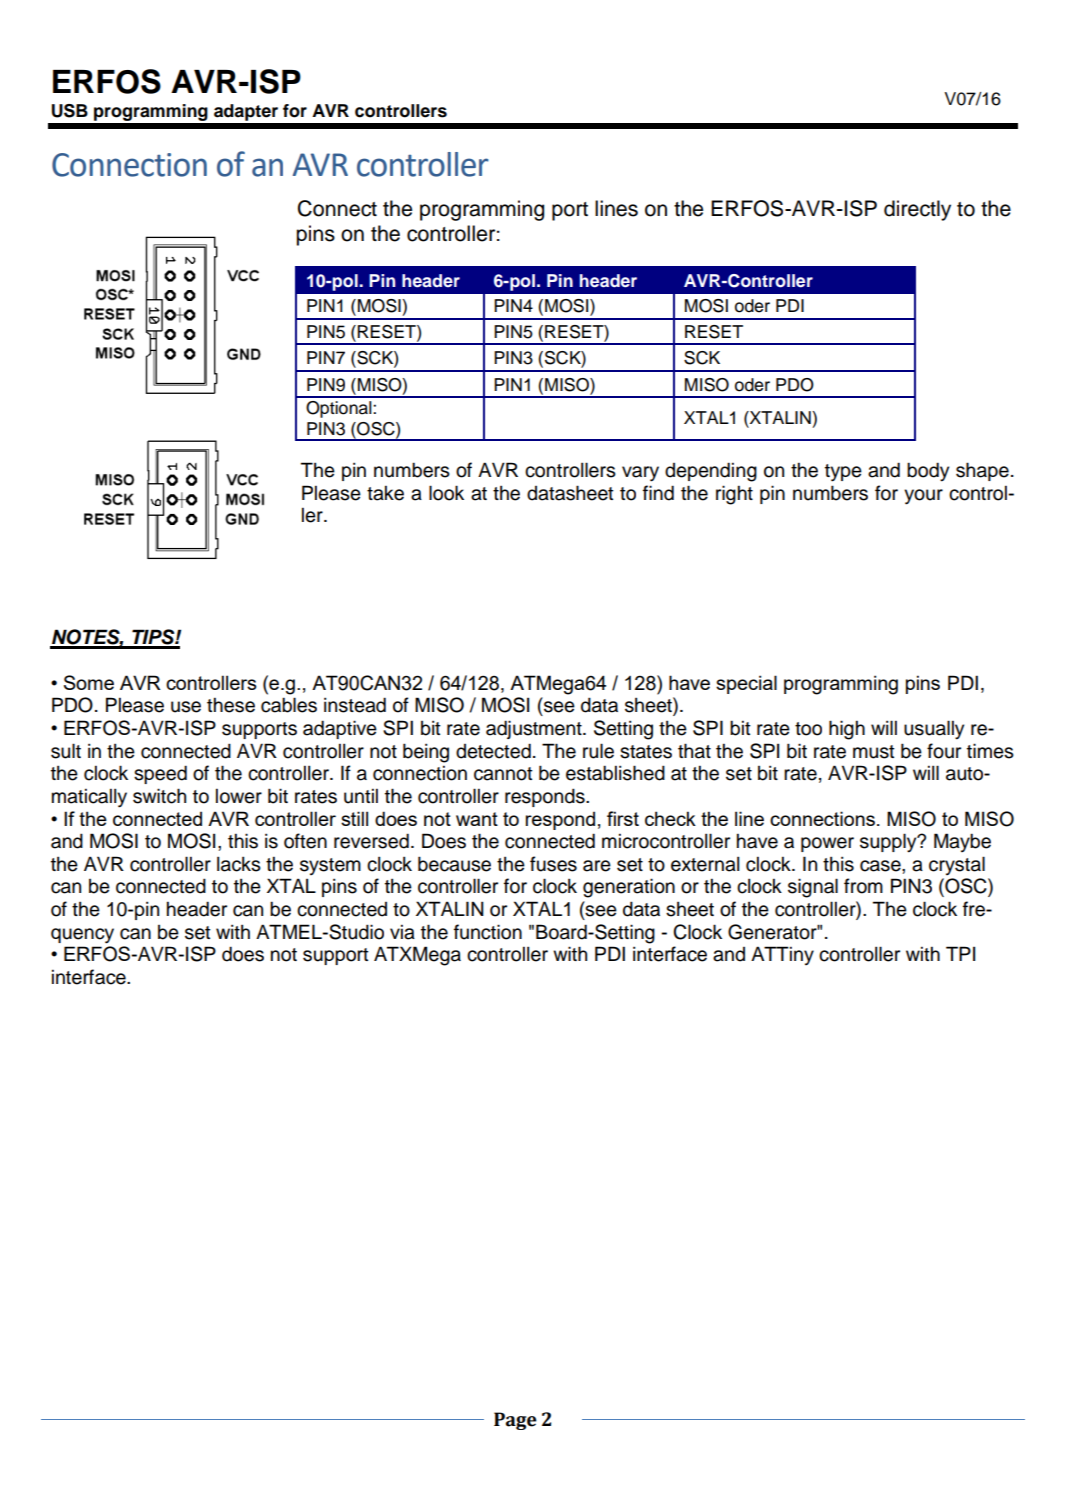 The image size is (1066, 1507). Describe the element at coordinates (960, 953) in the screenshot. I see `TPI` at that location.
